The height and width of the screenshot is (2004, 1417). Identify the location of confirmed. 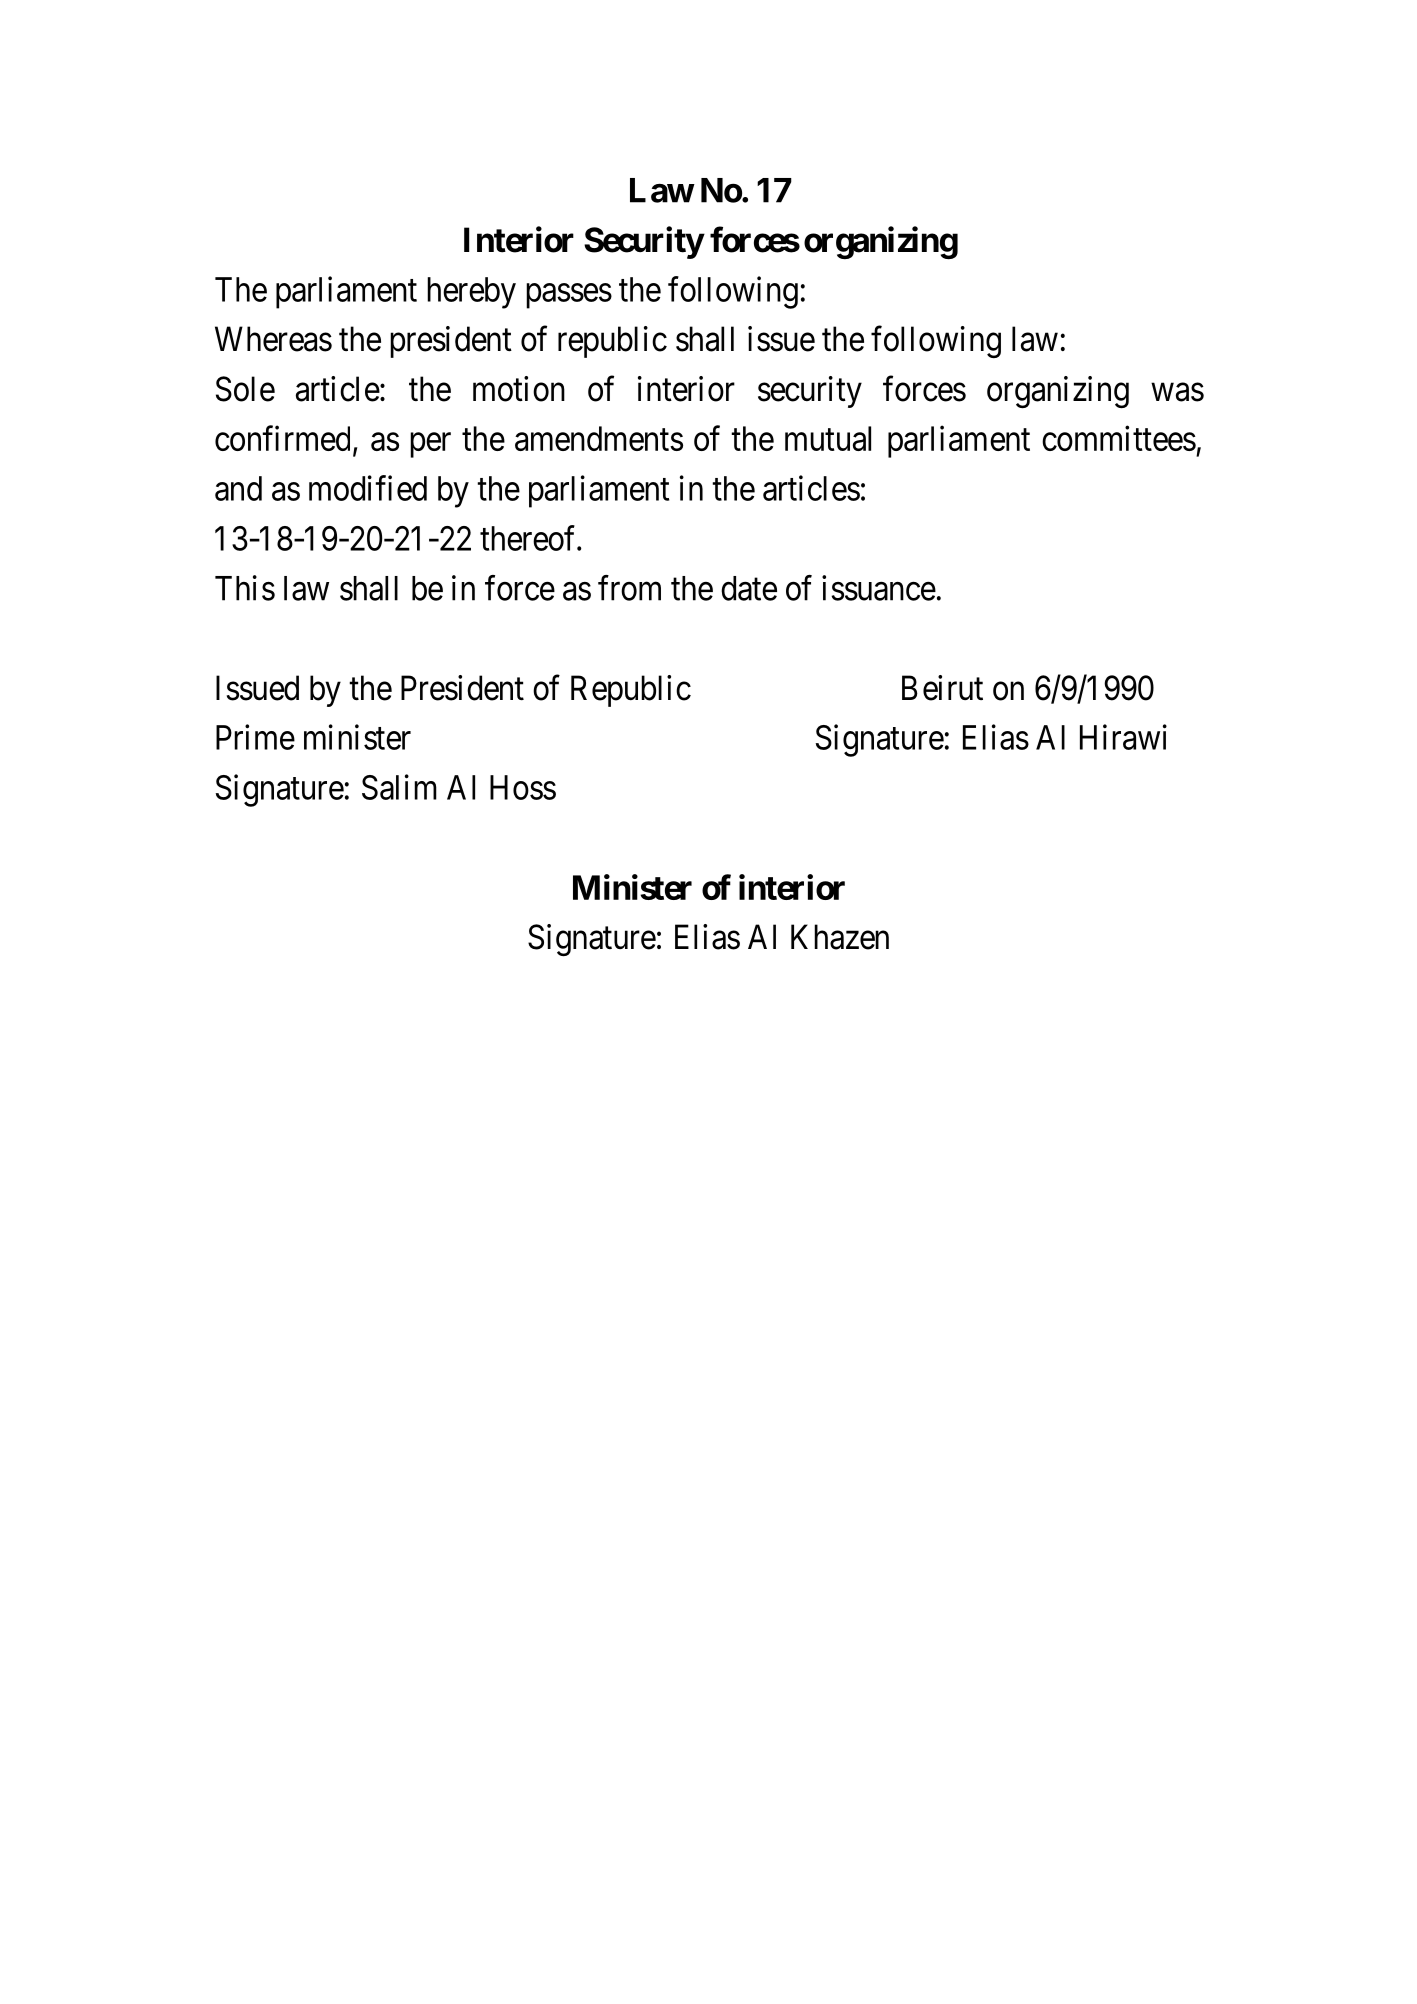
(282, 438).
